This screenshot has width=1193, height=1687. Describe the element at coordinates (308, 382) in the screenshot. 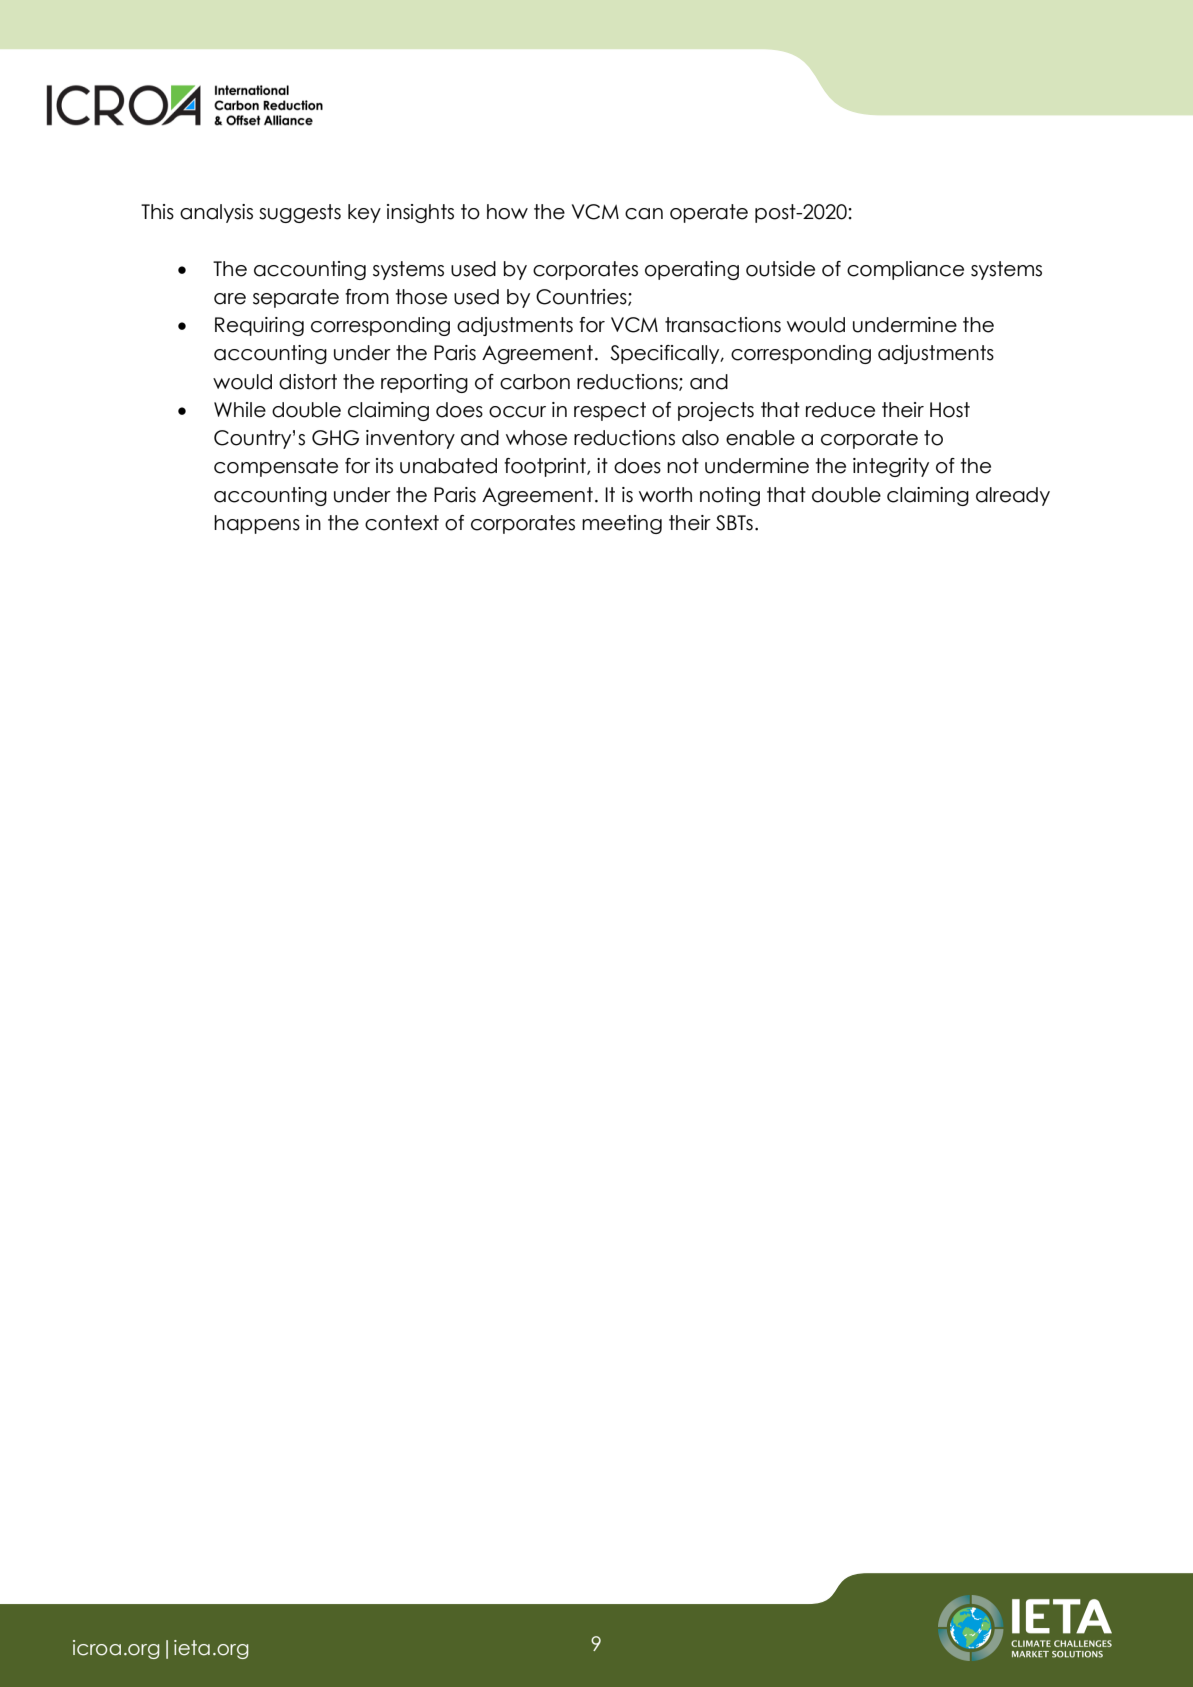

I see `distort` at that location.
